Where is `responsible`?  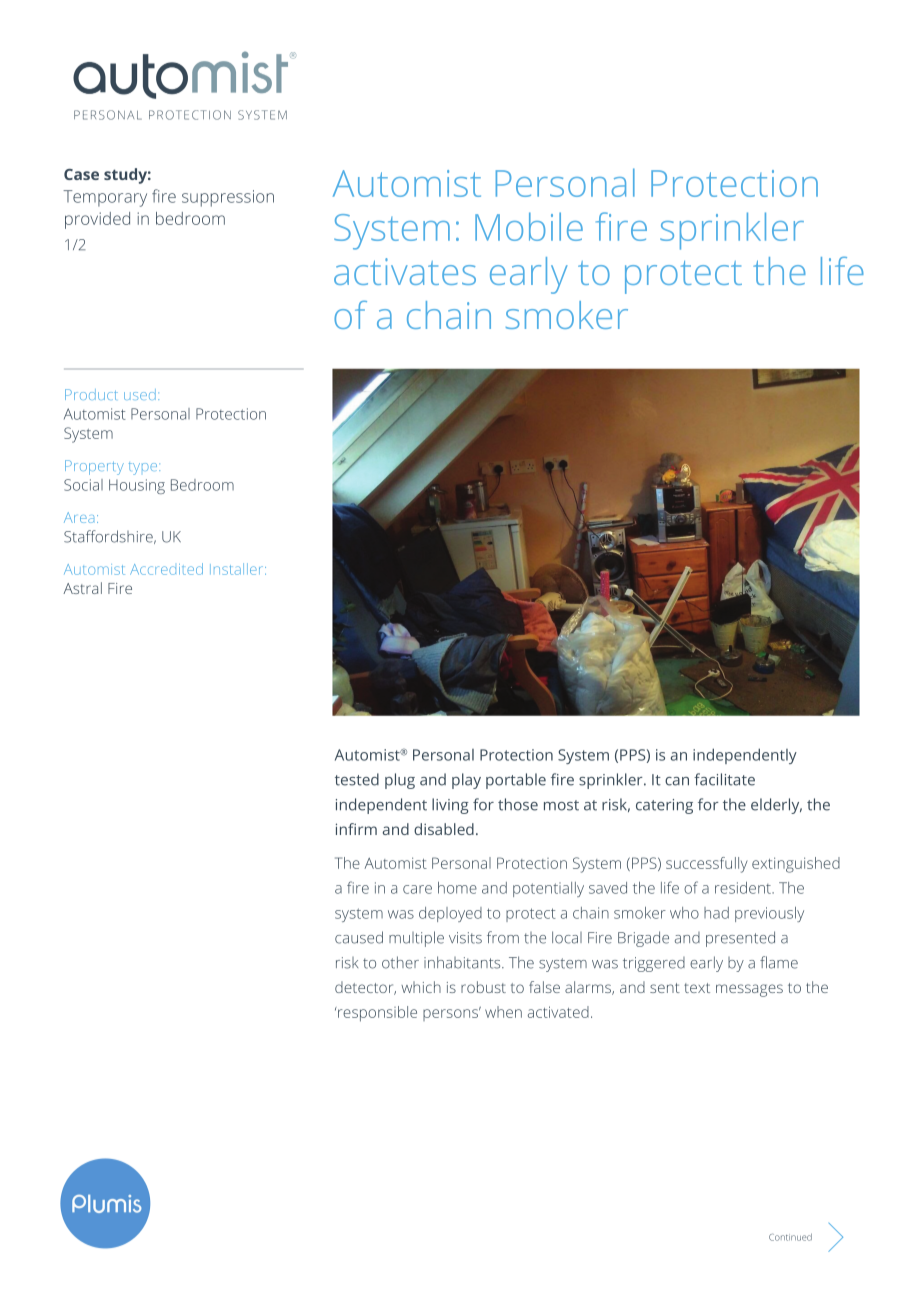 responsible is located at coordinates (376, 1014).
